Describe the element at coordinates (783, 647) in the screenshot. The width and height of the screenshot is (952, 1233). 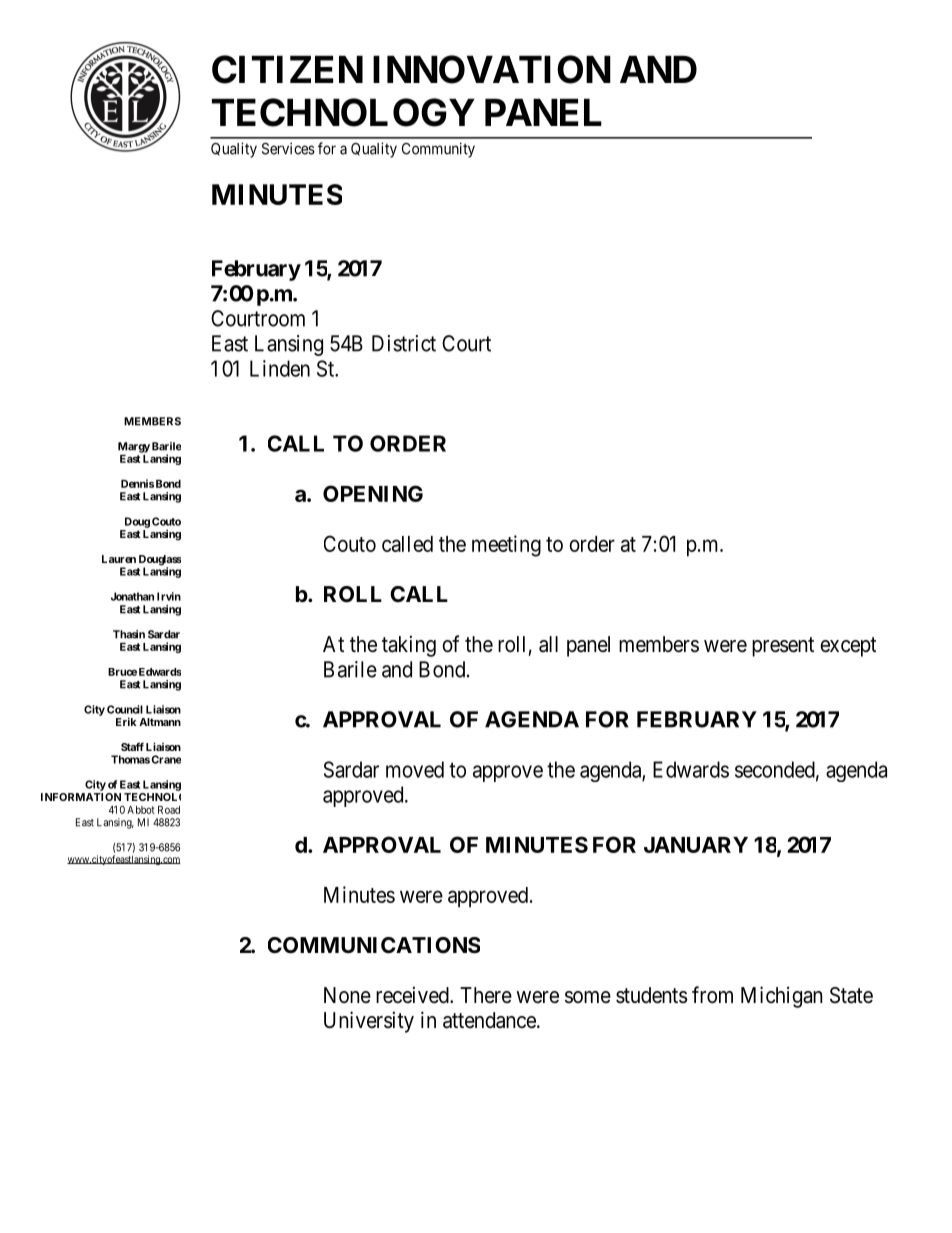
I see `present` at that location.
